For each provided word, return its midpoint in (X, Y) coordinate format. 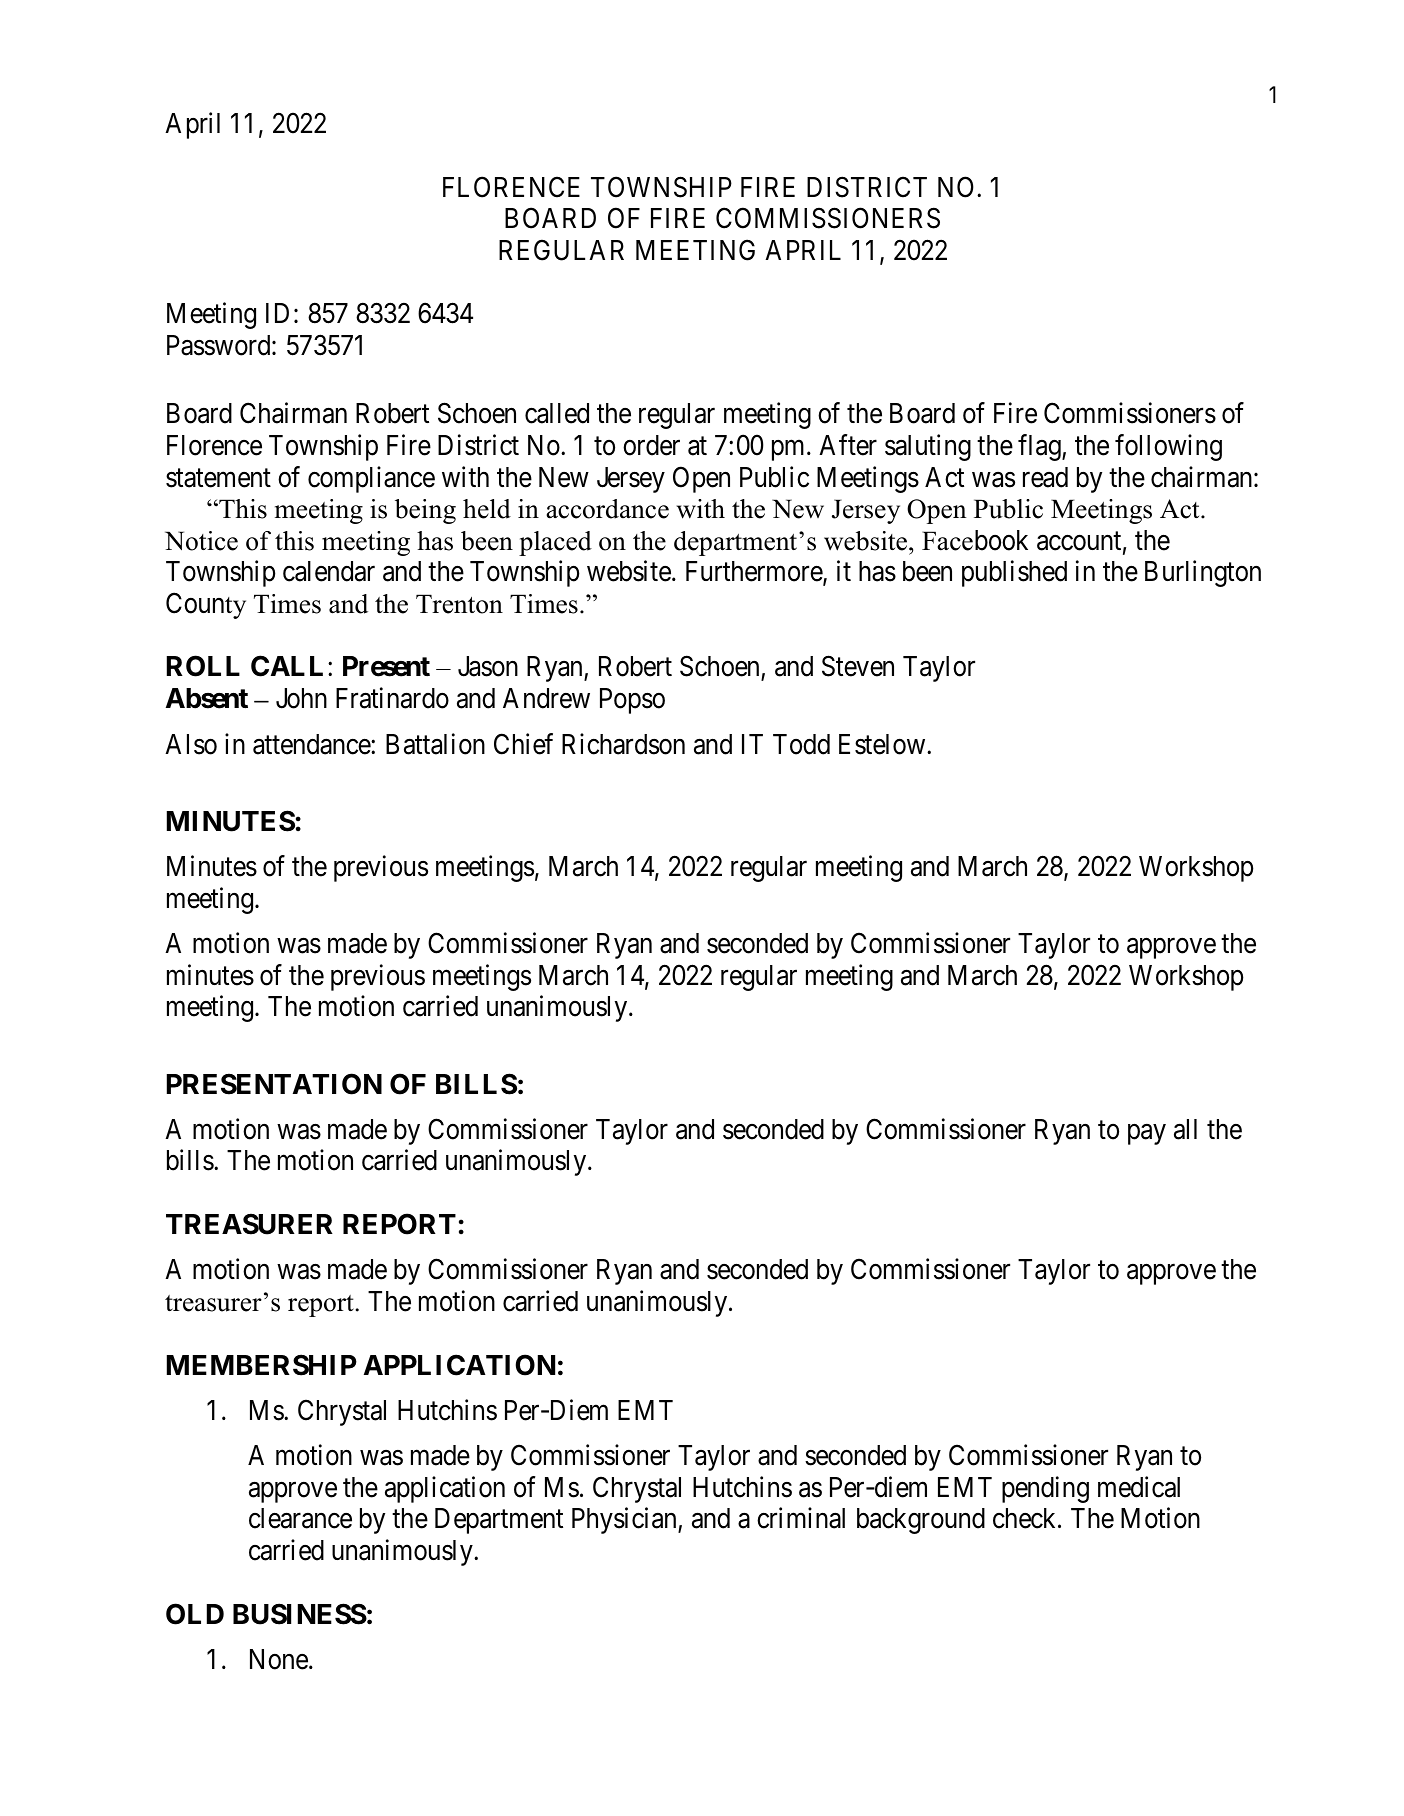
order (651, 445)
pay (1147, 1134)
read (1045, 477)
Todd (801, 744)
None (279, 1659)
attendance (312, 744)
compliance (371, 479)
